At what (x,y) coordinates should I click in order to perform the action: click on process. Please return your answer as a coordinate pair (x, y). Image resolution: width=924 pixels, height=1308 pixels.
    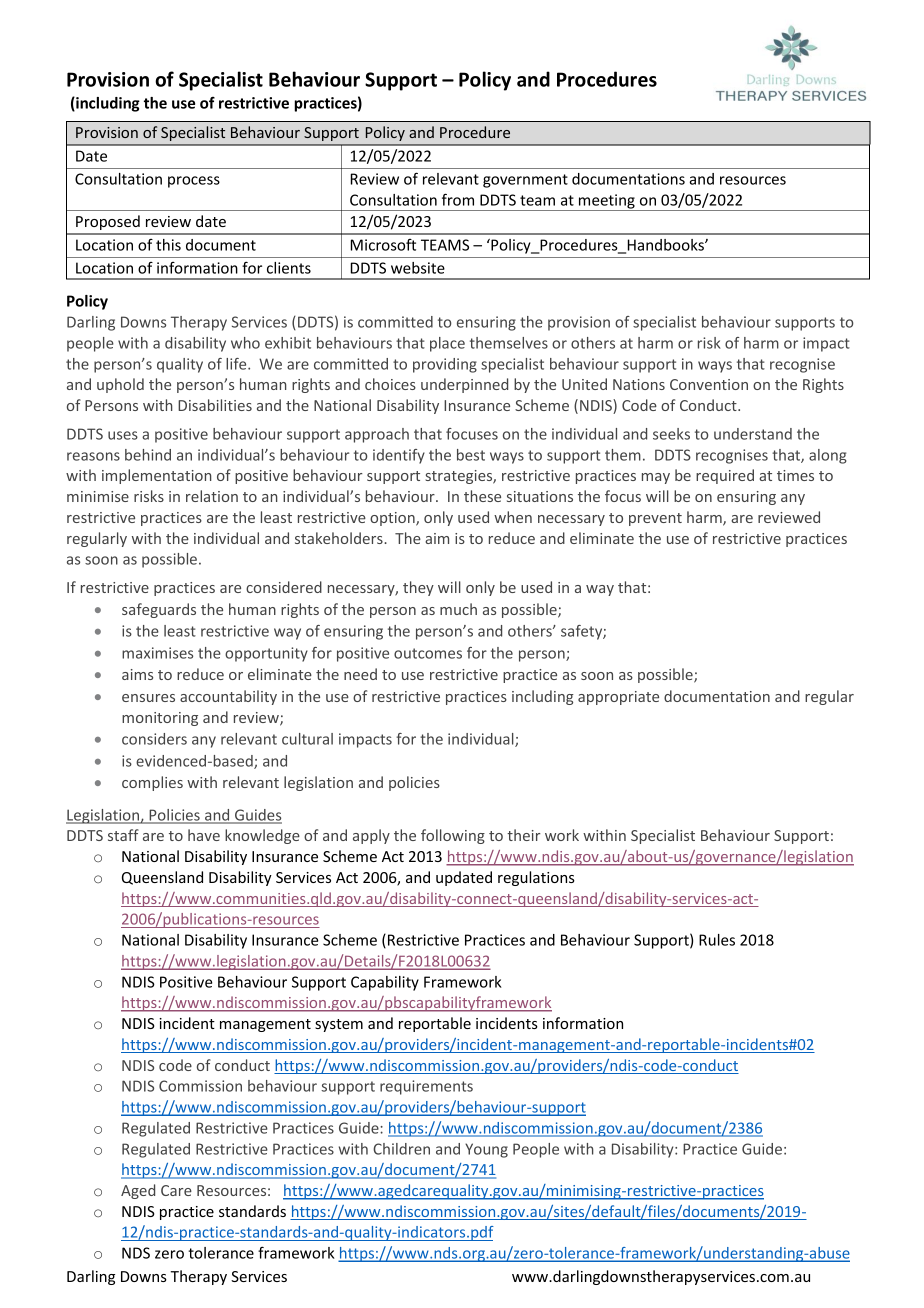
    Looking at the image, I should click on (194, 182).
